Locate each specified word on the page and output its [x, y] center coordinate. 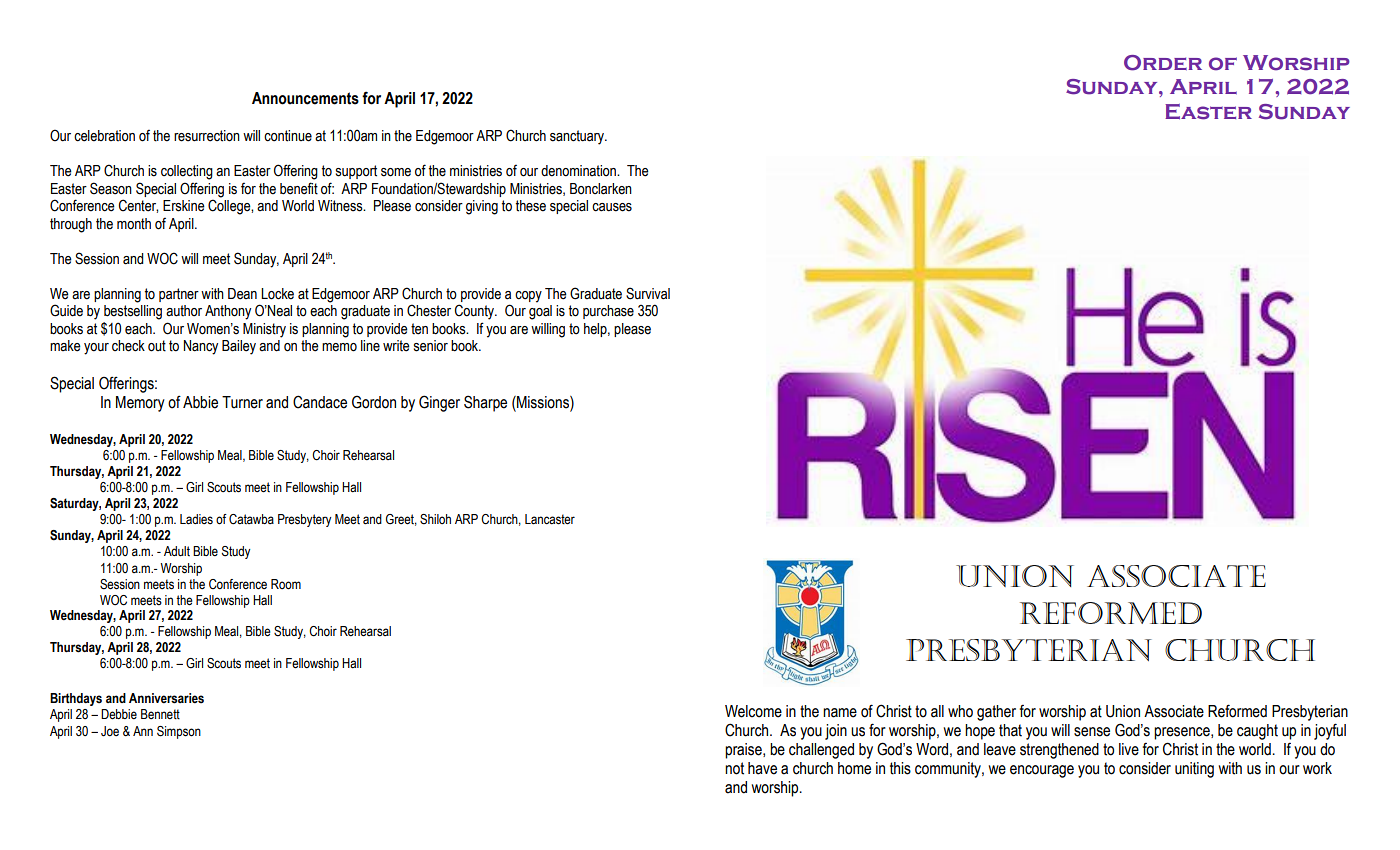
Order [1163, 63]
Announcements [305, 98]
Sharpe [485, 403]
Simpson [179, 732]
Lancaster [550, 519]
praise [744, 751]
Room [286, 584]
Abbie [200, 402]
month [134, 224]
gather [996, 713]
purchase [608, 312]
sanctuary [578, 137]
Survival [648, 293]
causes [612, 207]
